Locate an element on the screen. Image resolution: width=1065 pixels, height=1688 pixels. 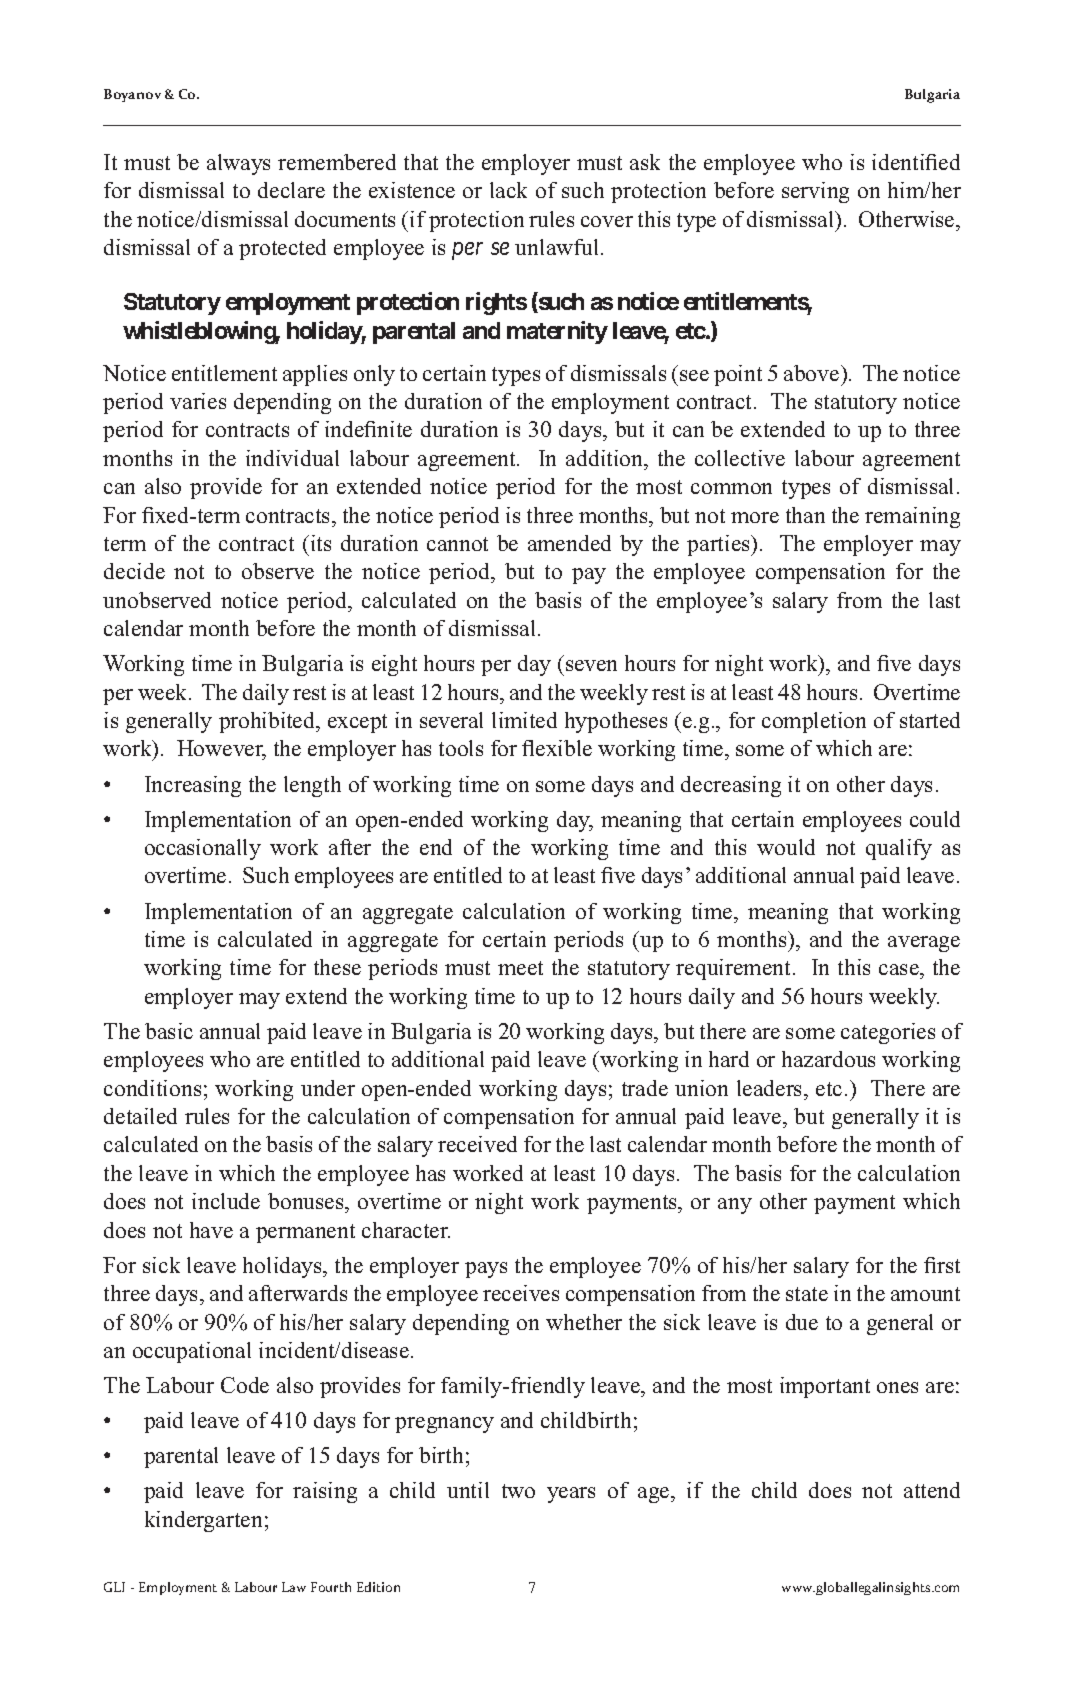
kindergarten is located at coordinates (203, 1521).
